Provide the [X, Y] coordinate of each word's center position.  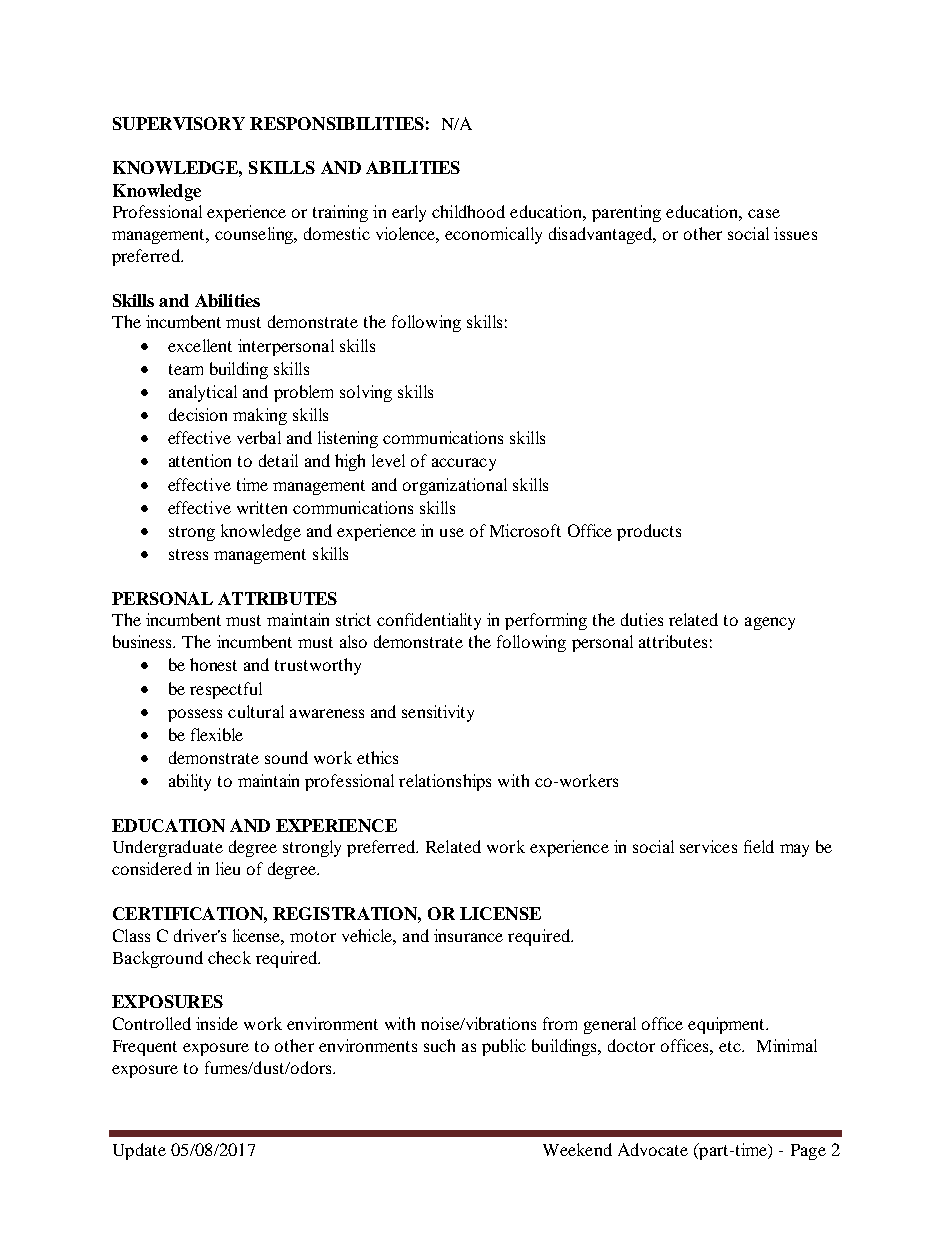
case [764, 213]
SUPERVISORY [179, 123]
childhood [468, 211]
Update [139, 1151]
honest [213, 664]
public [504, 1047]
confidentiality [429, 621]
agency [770, 623]
